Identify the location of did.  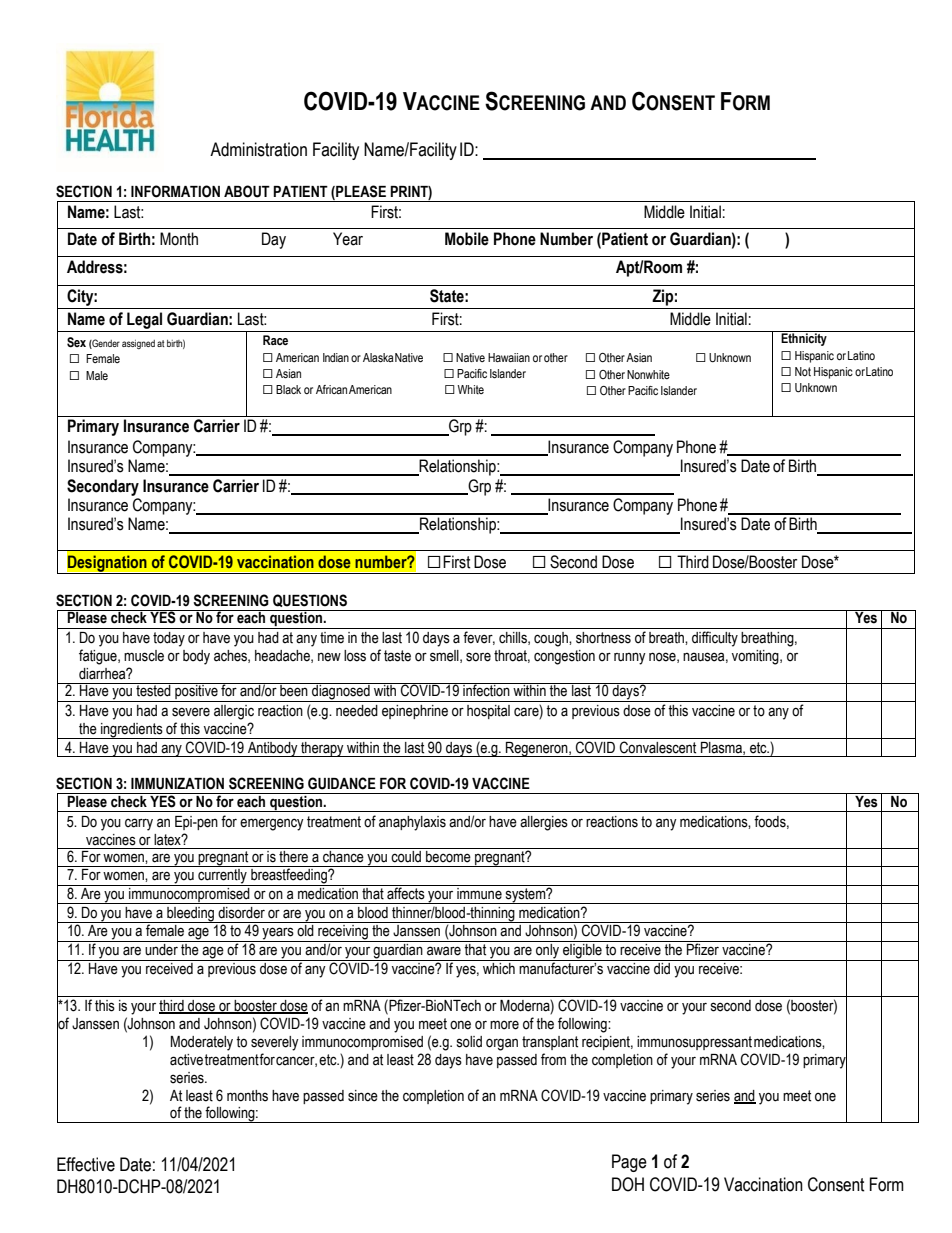
(662, 968).
